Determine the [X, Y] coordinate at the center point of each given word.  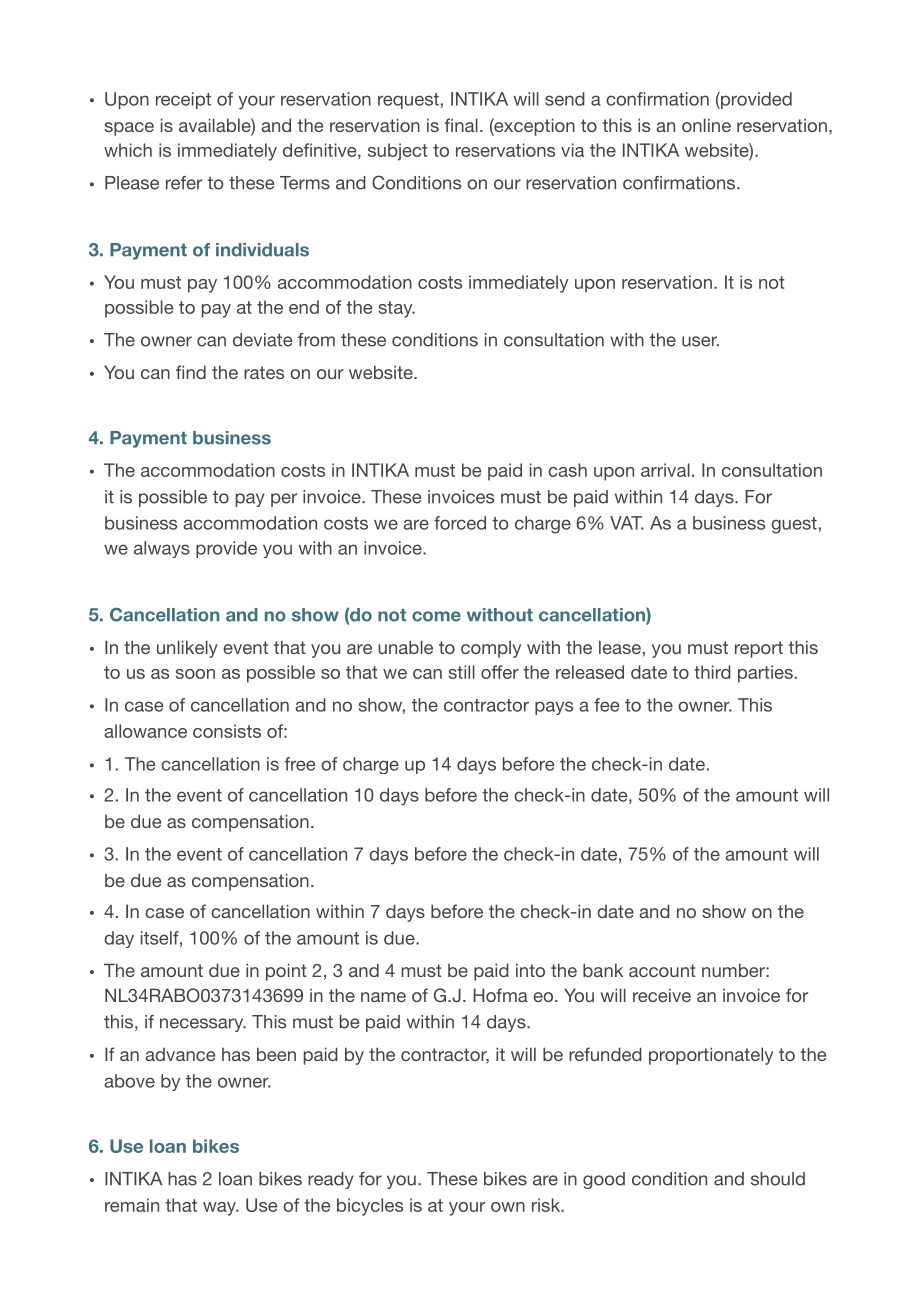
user [700, 341]
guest [794, 525]
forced [460, 523]
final [461, 125]
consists [227, 731]
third [712, 672]
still [461, 672]
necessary [203, 1025]
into [530, 970]
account [662, 970]
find [191, 372]
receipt [183, 100]
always [162, 549]
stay [396, 309]
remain [132, 1205]
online [706, 125]
